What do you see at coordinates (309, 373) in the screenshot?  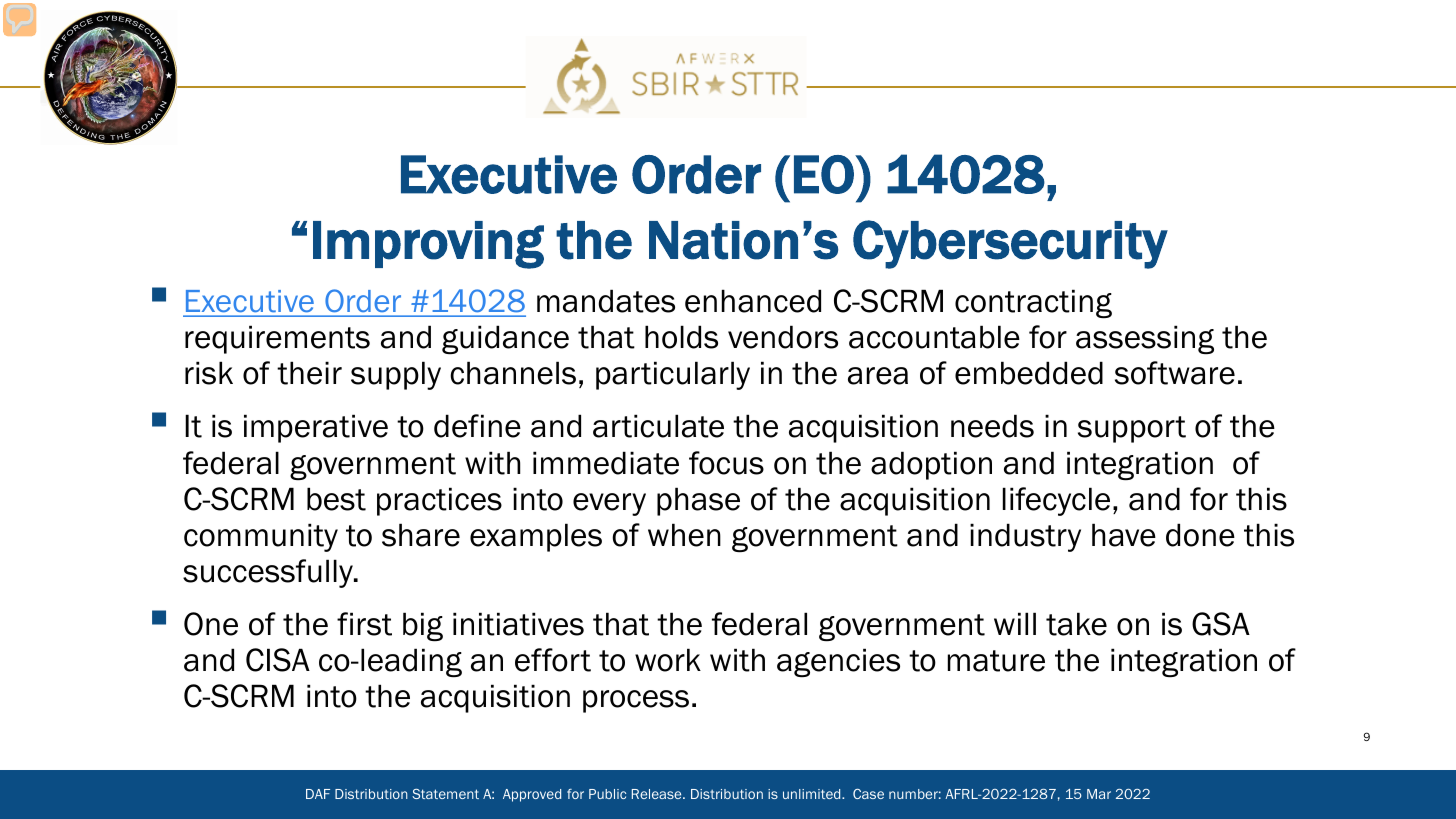 I see `their` at bounding box center [309, 373].
